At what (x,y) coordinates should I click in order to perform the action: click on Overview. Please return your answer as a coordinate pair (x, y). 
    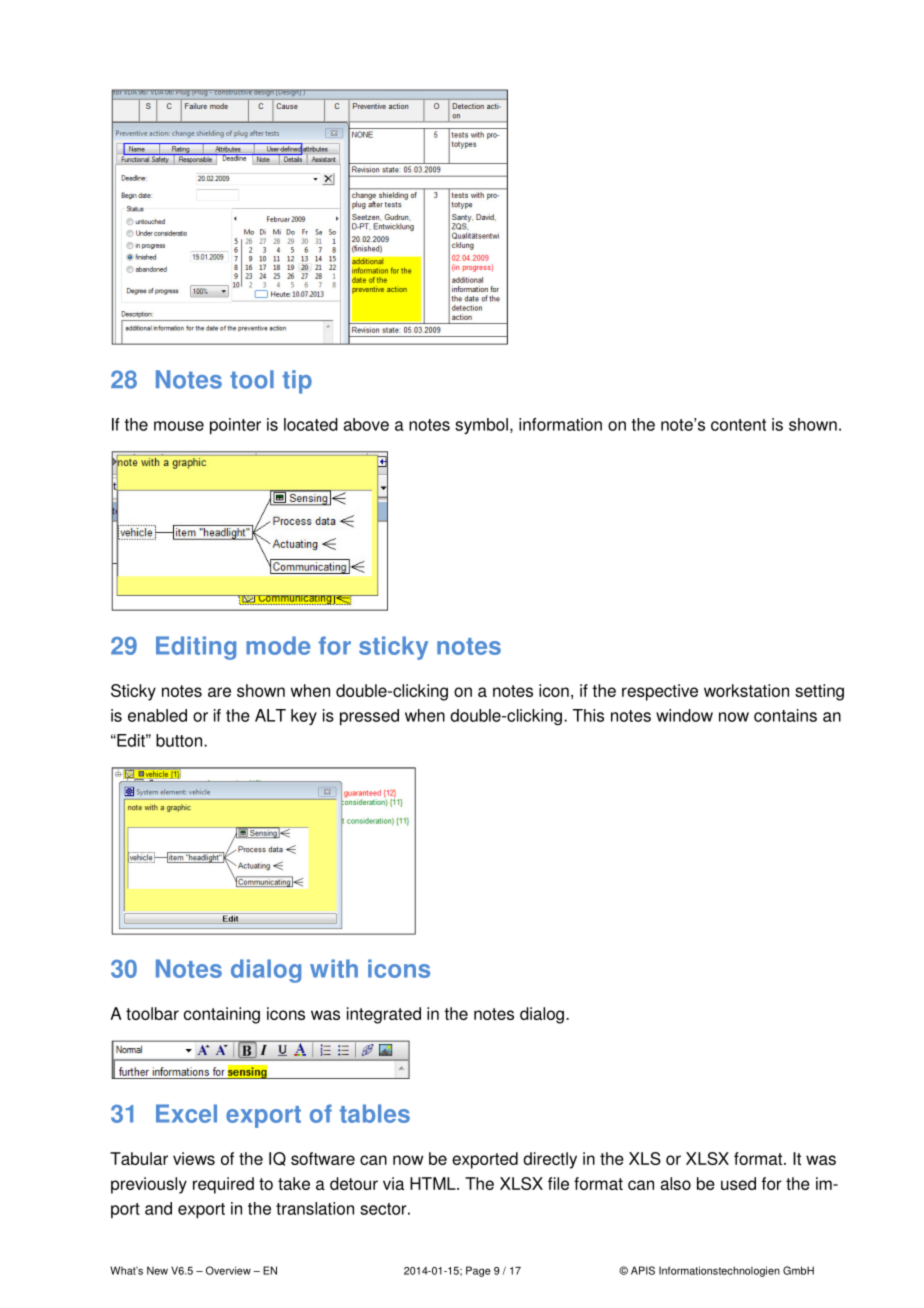
    Looking at the image, I should click on (228, 1270).
